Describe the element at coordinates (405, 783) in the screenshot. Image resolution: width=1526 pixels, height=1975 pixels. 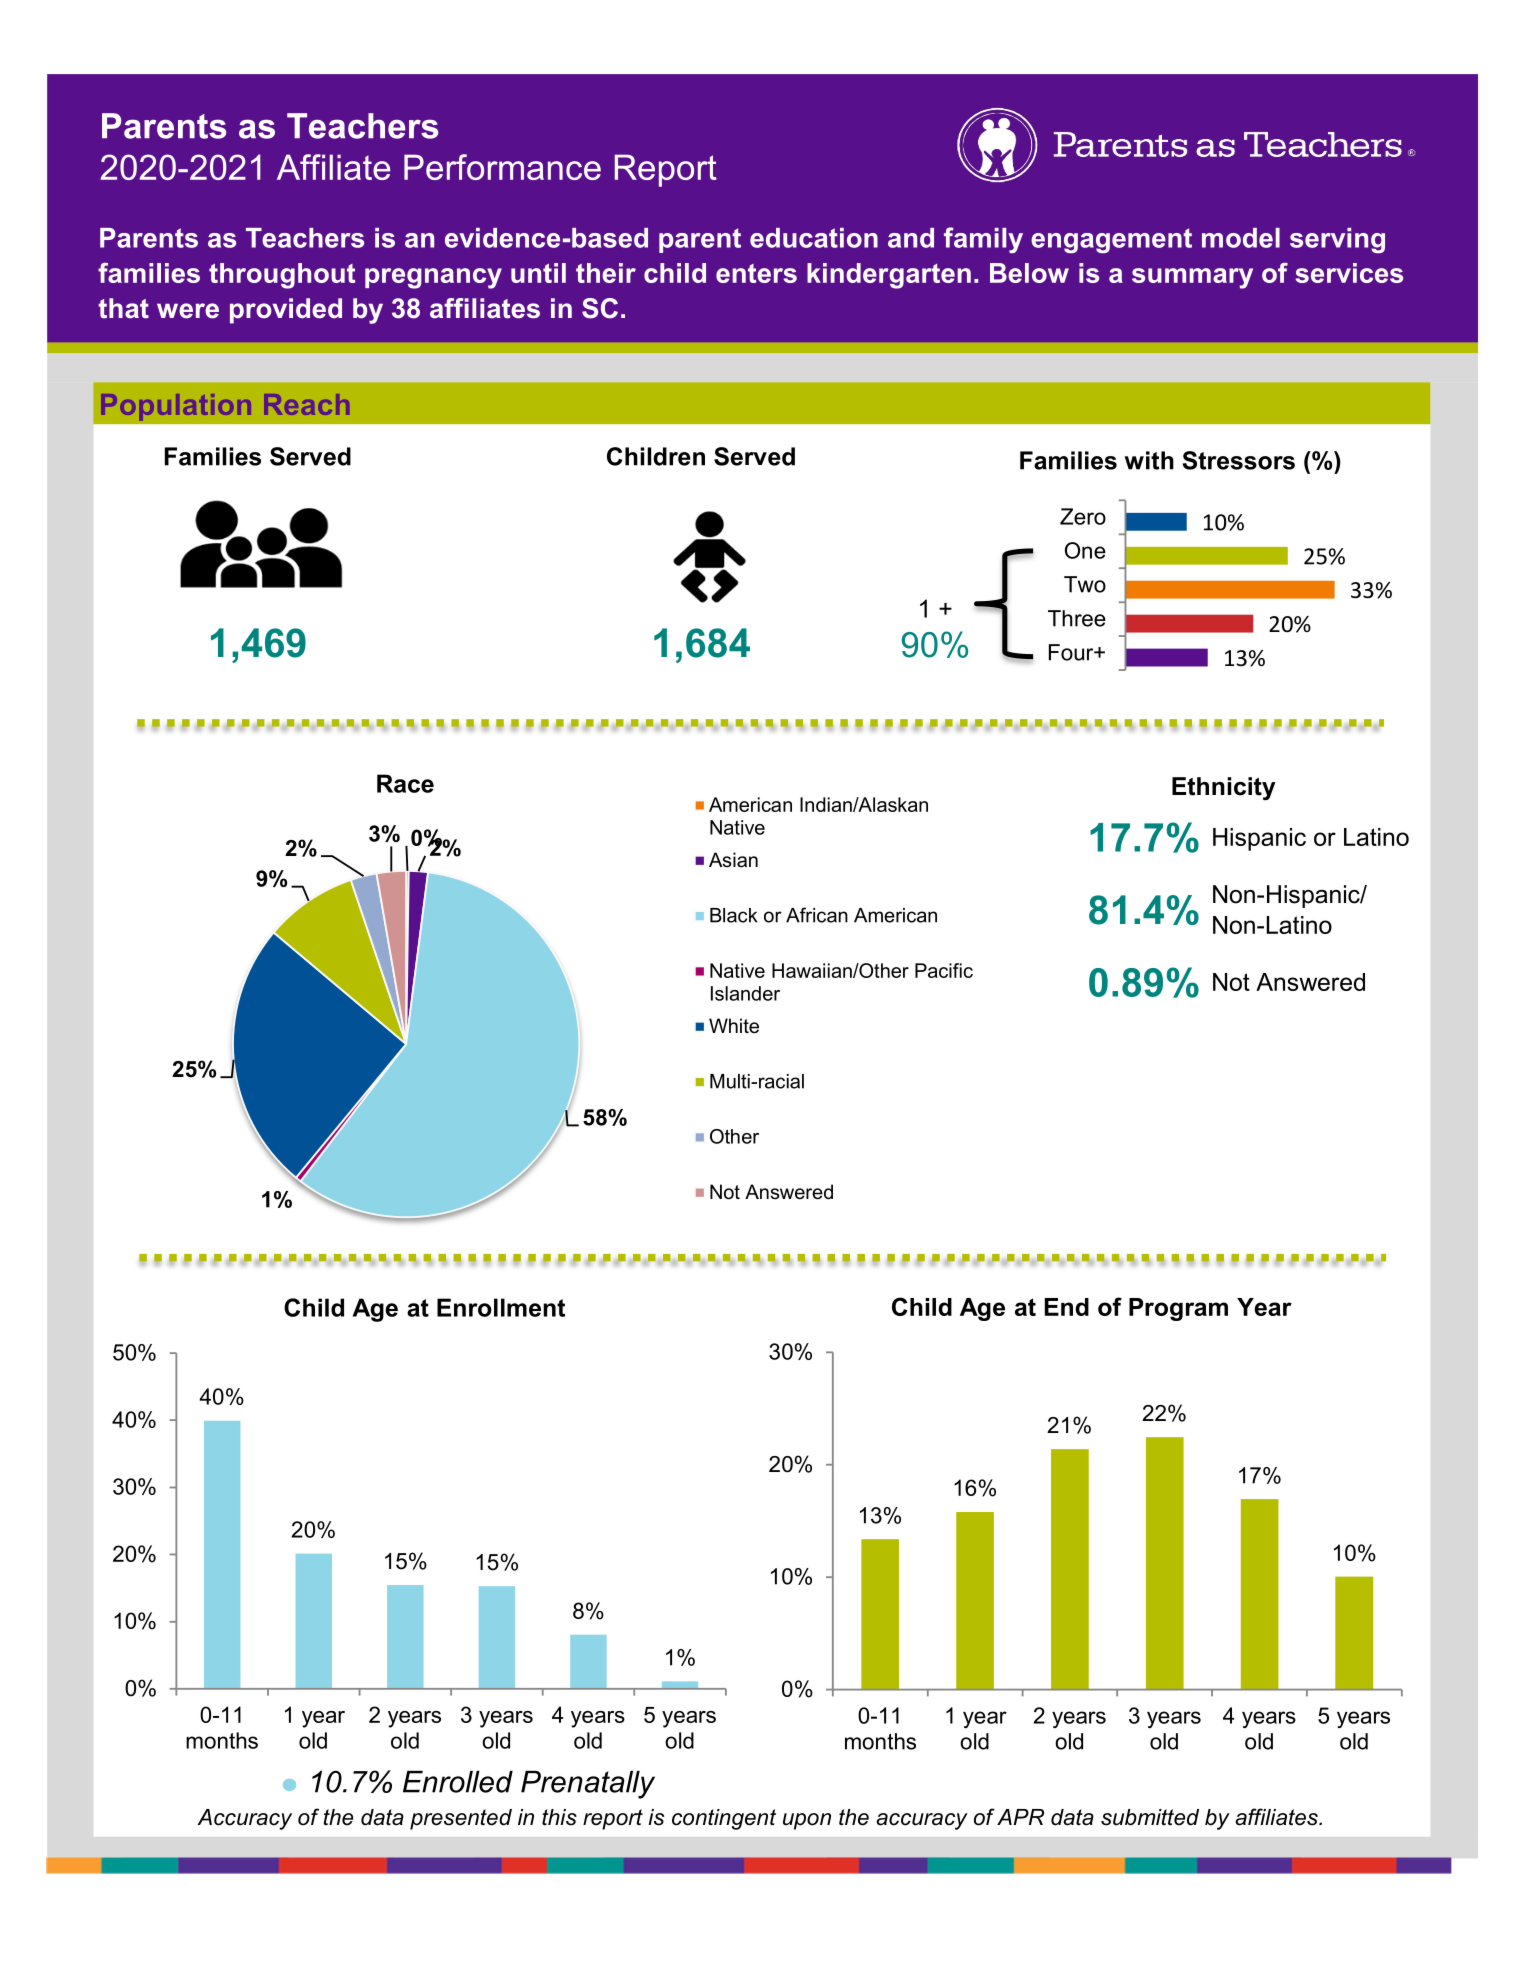
I see `Race` at that location.
